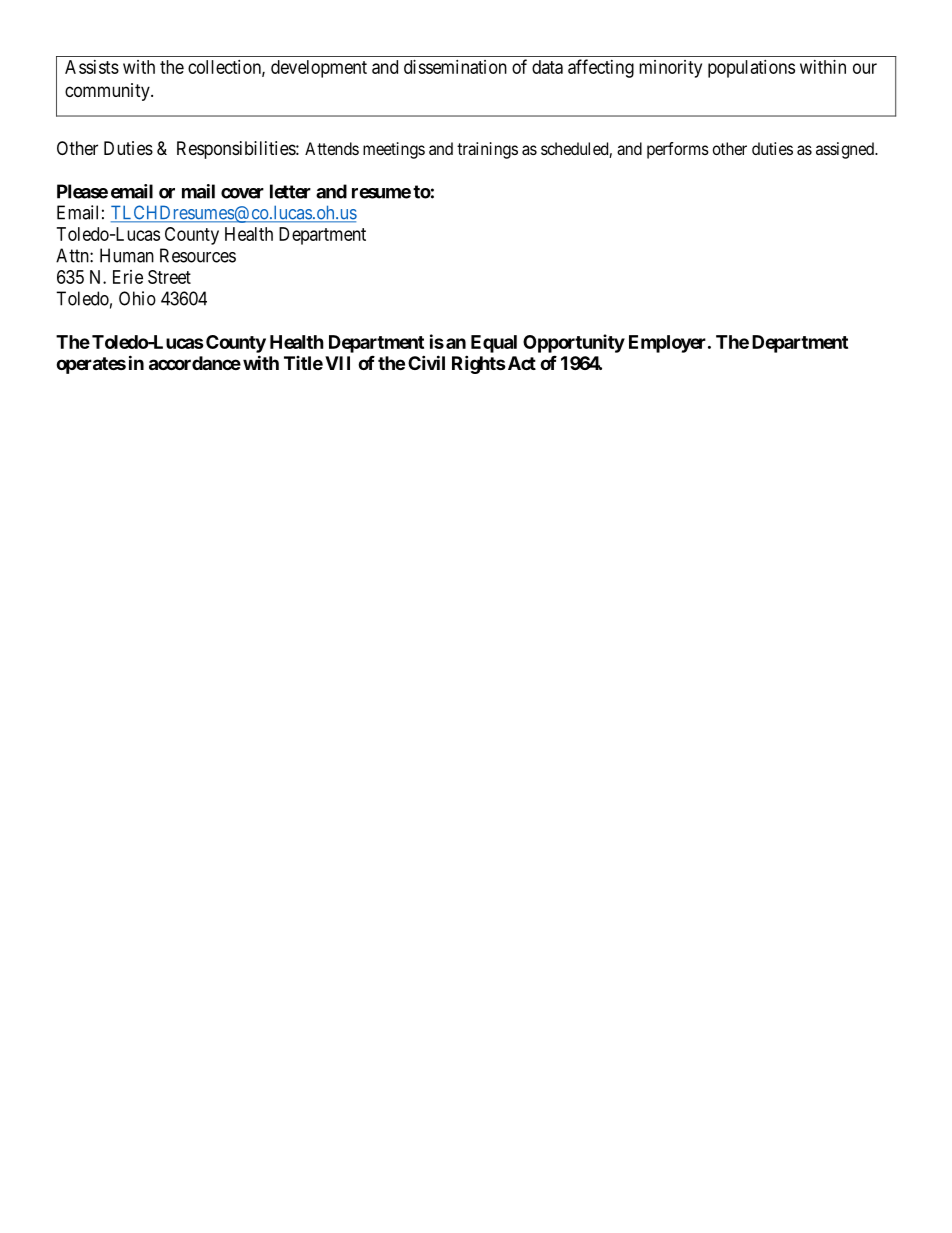 The image size is (952, 1233). Describe the element at coordinates (669, 344) in the image. I see `Employer` at that location.
